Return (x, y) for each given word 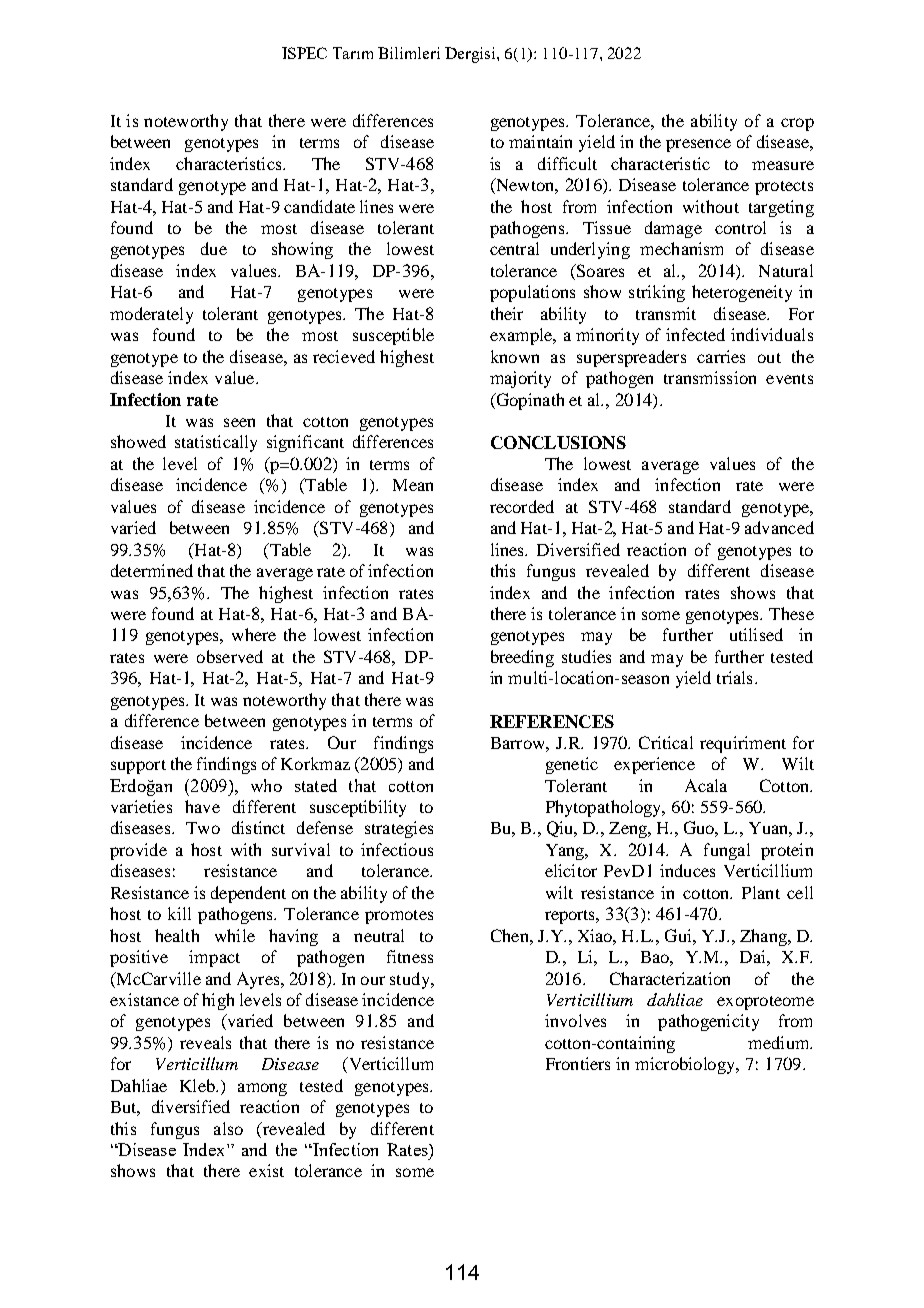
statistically (216, 443)
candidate (319, 206)
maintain (540, 141)
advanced (779, 527)
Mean (413, 485)
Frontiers (578, 1063)
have (202, 806)
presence (698, 145)
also (228, 1128)
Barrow (519, 743)
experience (654, 765)
